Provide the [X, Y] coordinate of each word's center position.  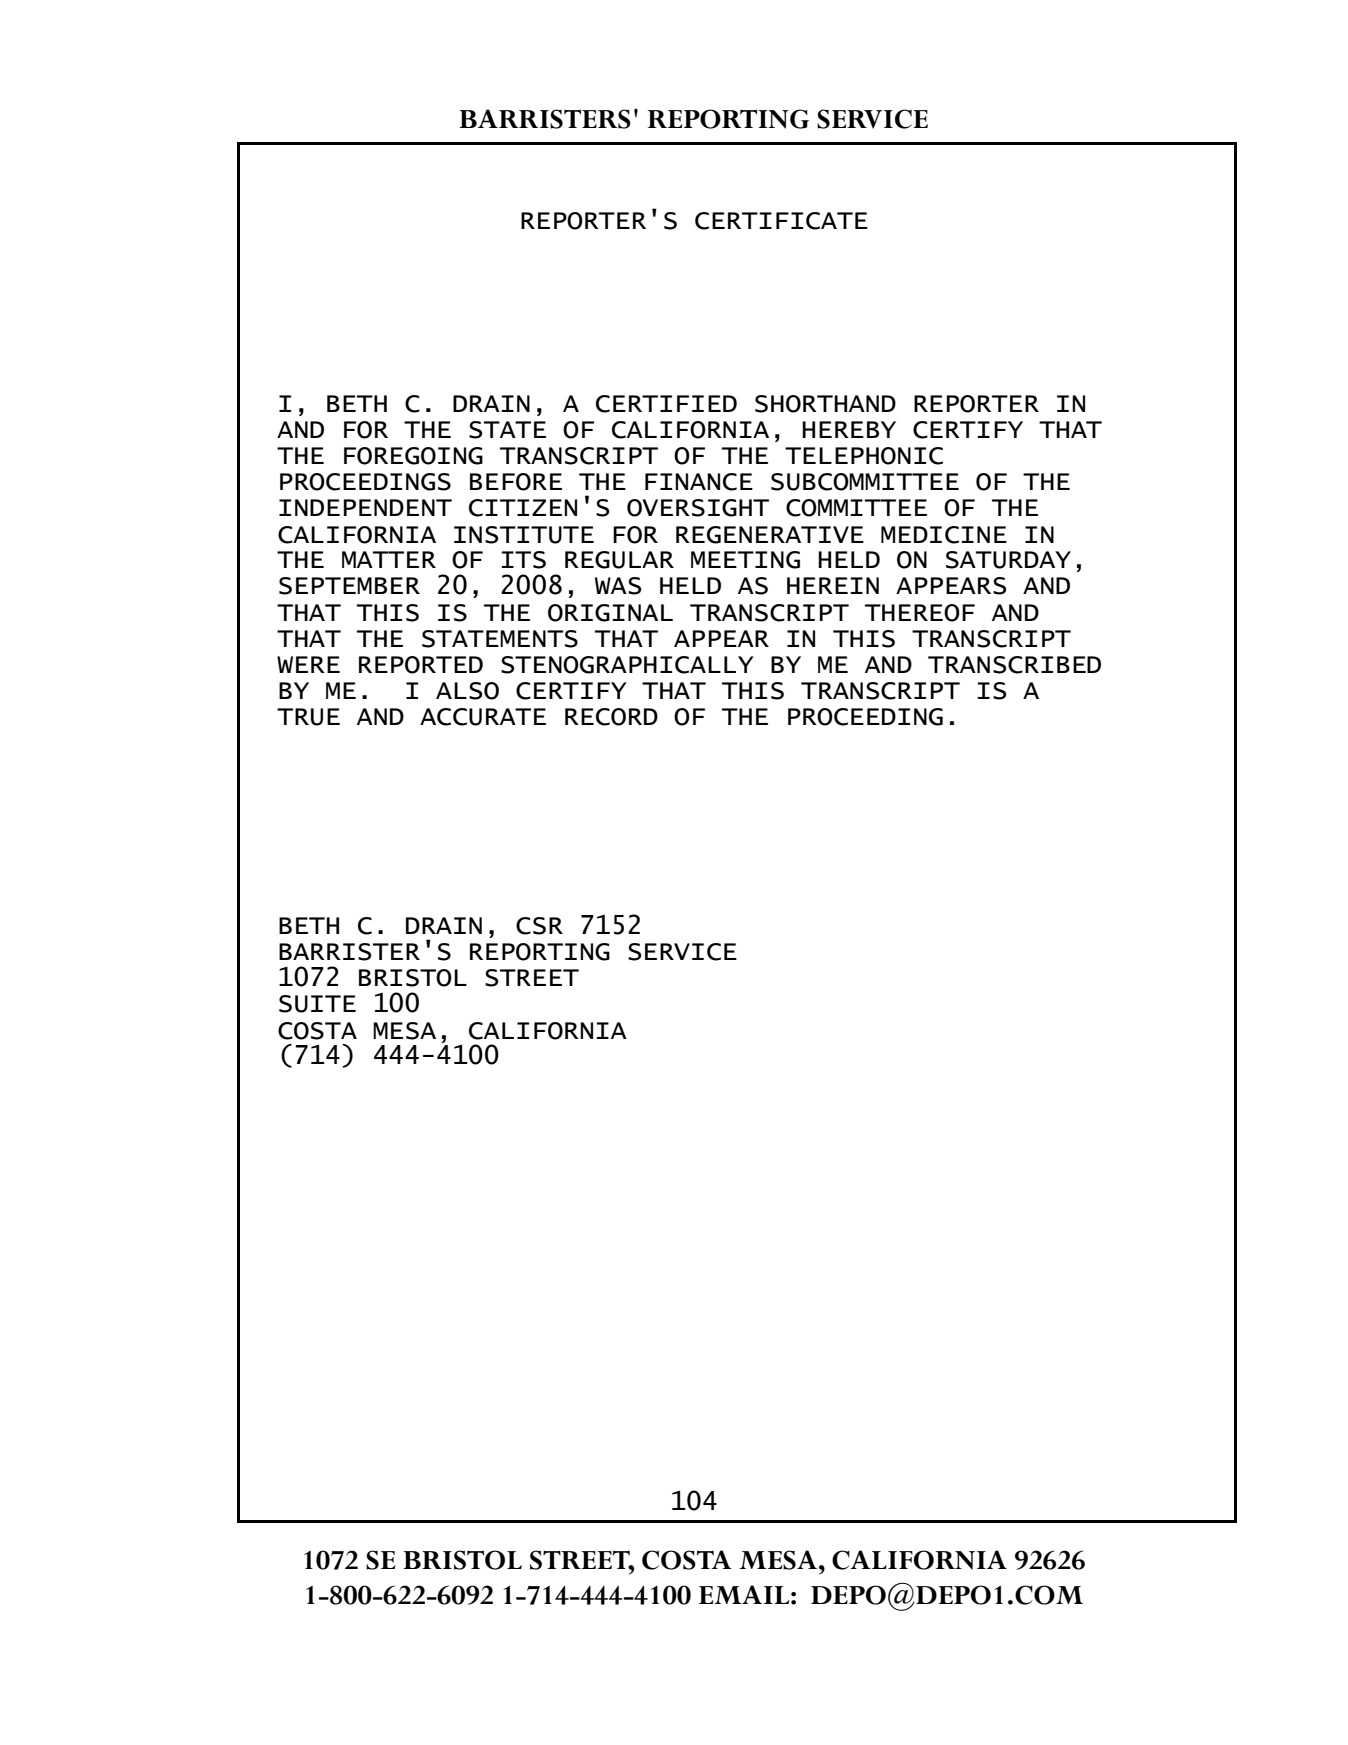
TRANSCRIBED [1014, 665]
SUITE [317, 1004]
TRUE [308, 717]
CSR [539, 926]
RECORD [611, 717]
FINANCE [699, 482]
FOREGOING [413, 456]
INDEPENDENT [365, 507]
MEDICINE [944, 535]
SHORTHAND [825, 404]
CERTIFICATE [781, 221]
